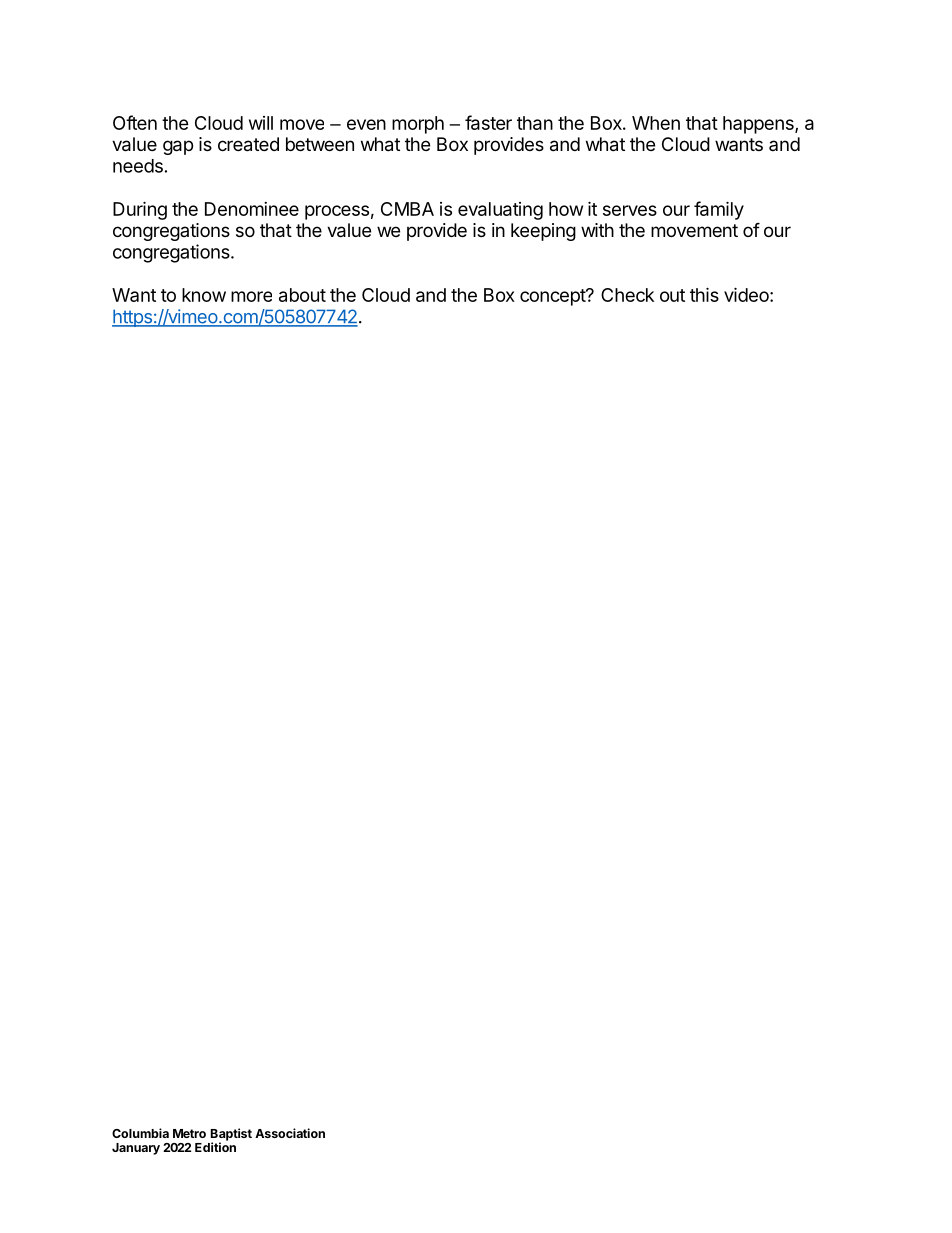 This image has height=1233, width=952. What do you see at coordinates (189, 1133) in the image?
I see `Metro` at bounding box center [189, 1133].
